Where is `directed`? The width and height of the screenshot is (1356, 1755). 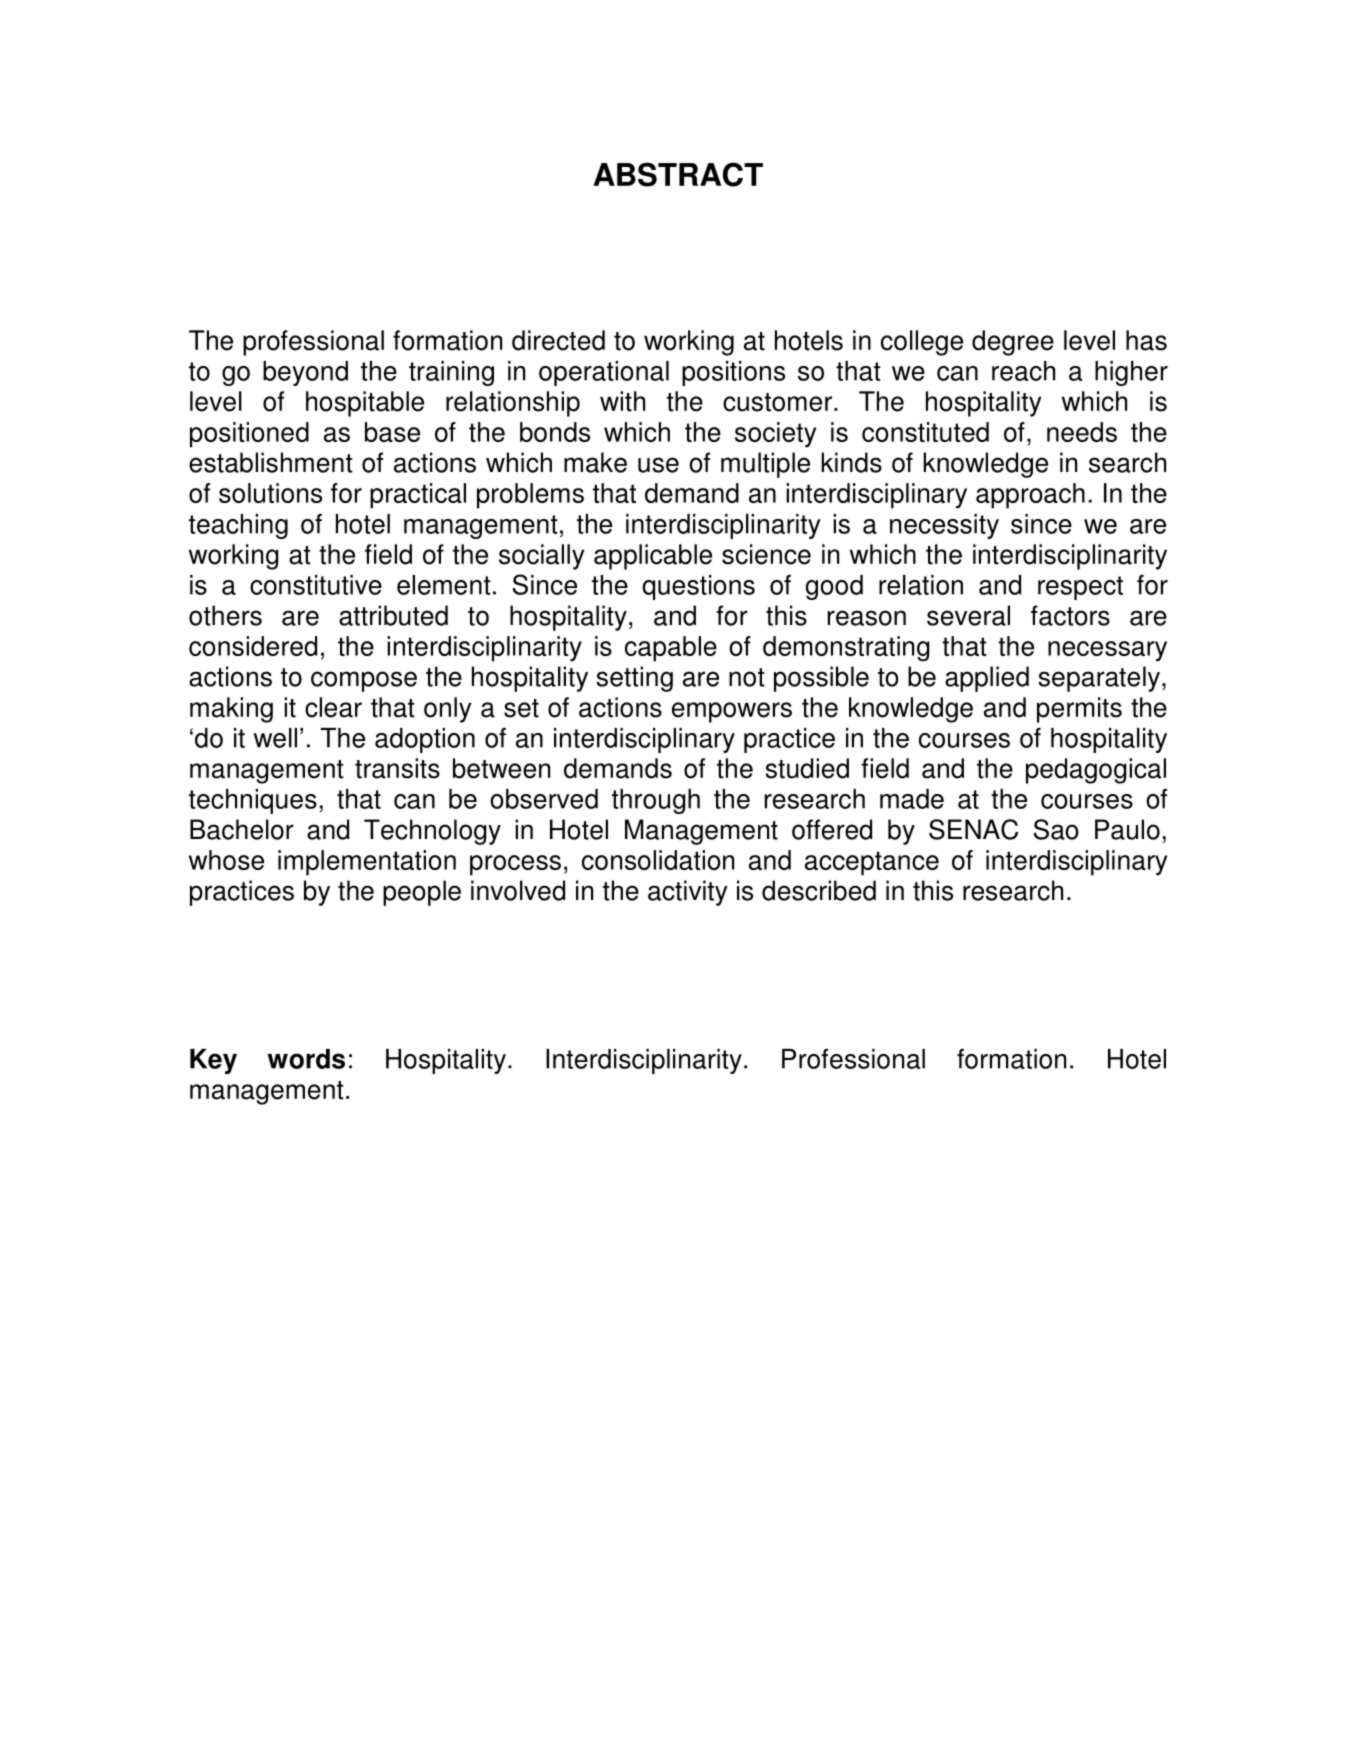 directed is located at coordinates (558, 340).
